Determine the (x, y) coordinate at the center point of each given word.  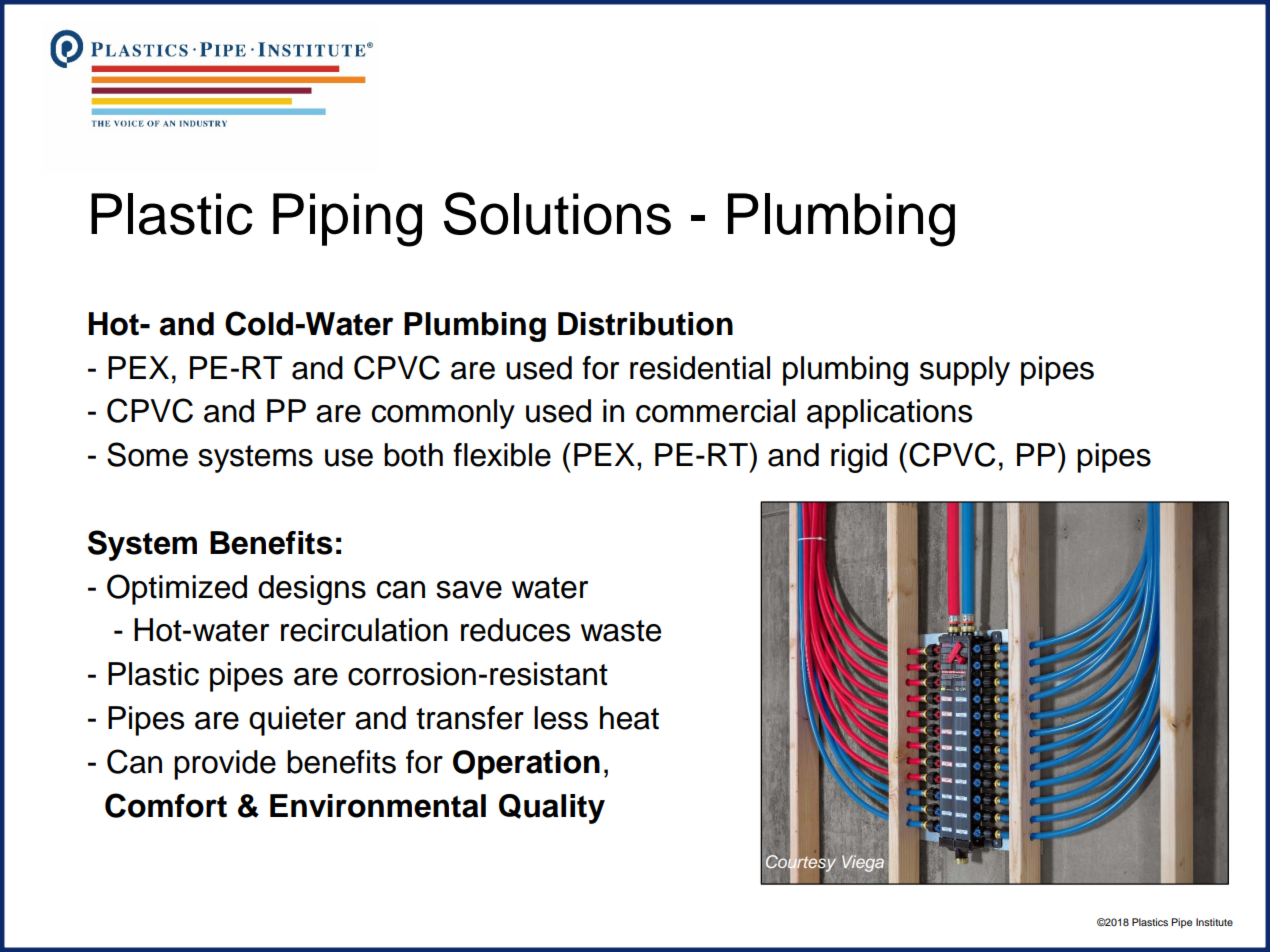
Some (147, 454)
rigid (859, 458)
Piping (347, 220)
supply (965, 371)
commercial (715, 411)
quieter (297, 721)
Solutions (557, 213)
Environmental (378, 806)
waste (621, 631)
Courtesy (801, 863)
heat (629, 718)
